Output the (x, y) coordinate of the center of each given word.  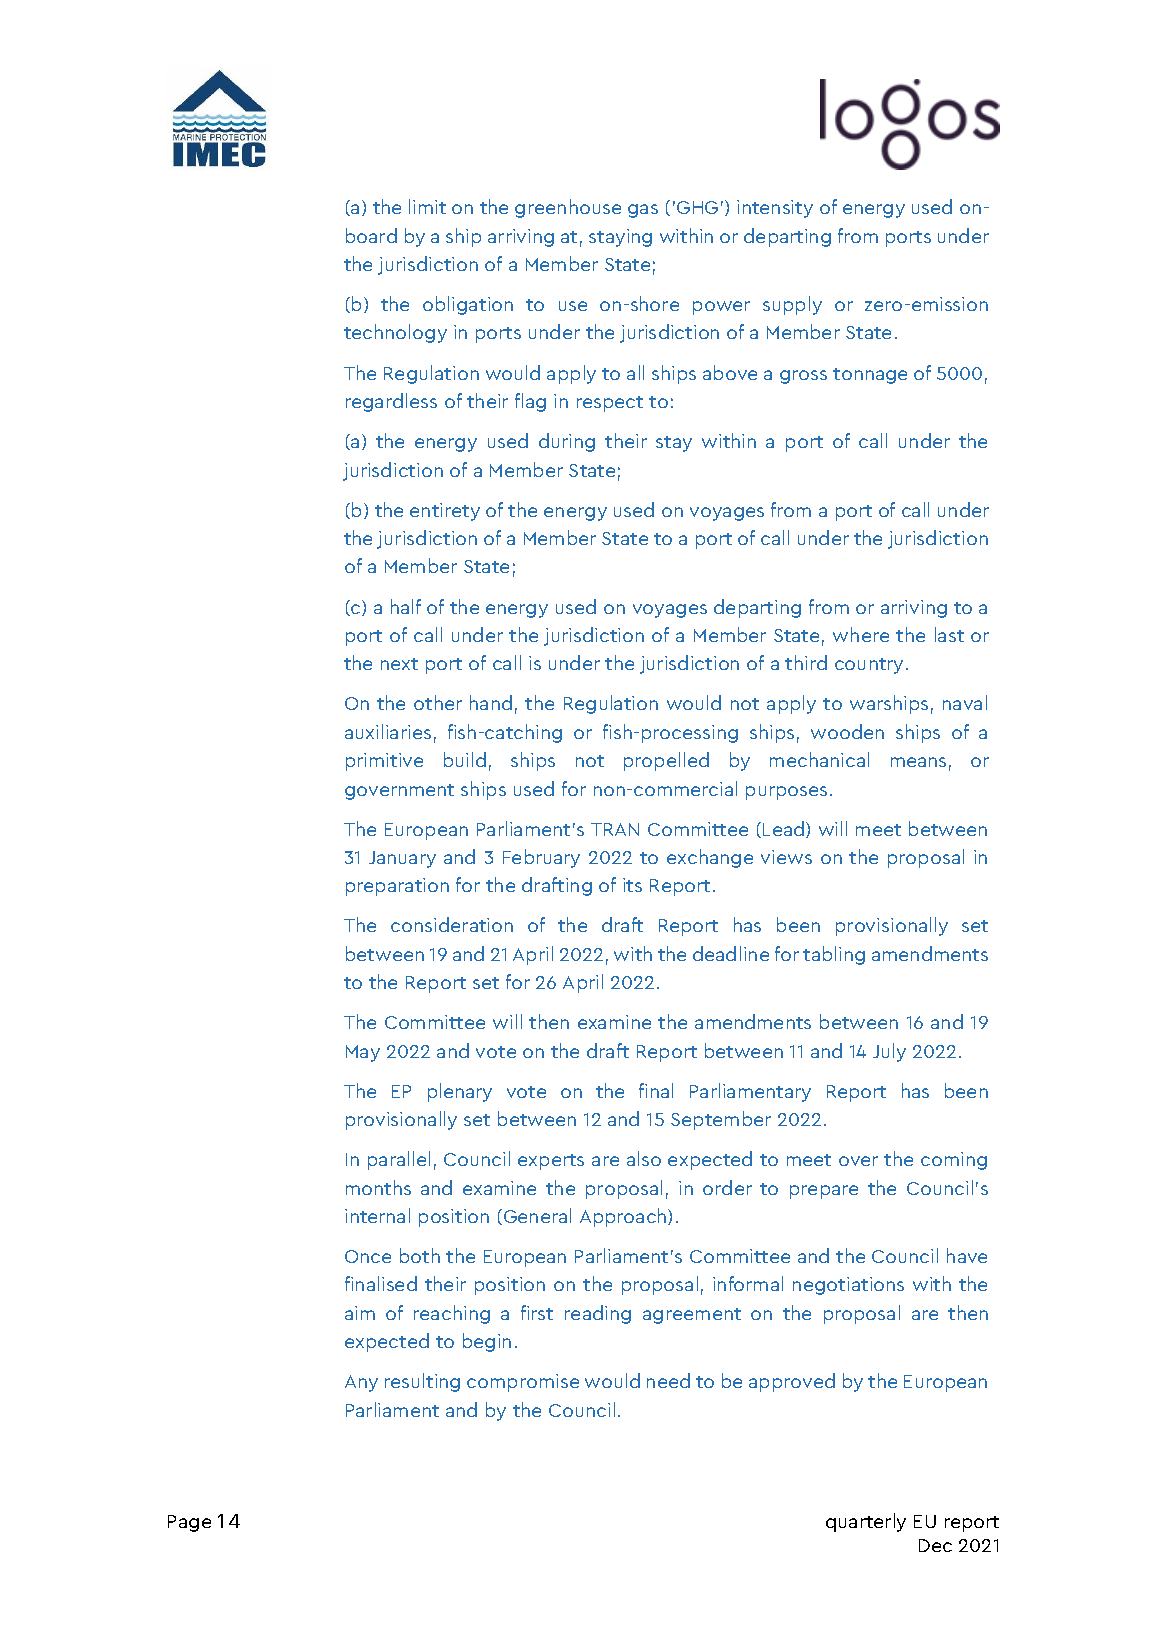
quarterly (866, 1522)
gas (643, 211)
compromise (523, 1383)
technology (395, 333)
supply (792, 305)
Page (189, 1523)
